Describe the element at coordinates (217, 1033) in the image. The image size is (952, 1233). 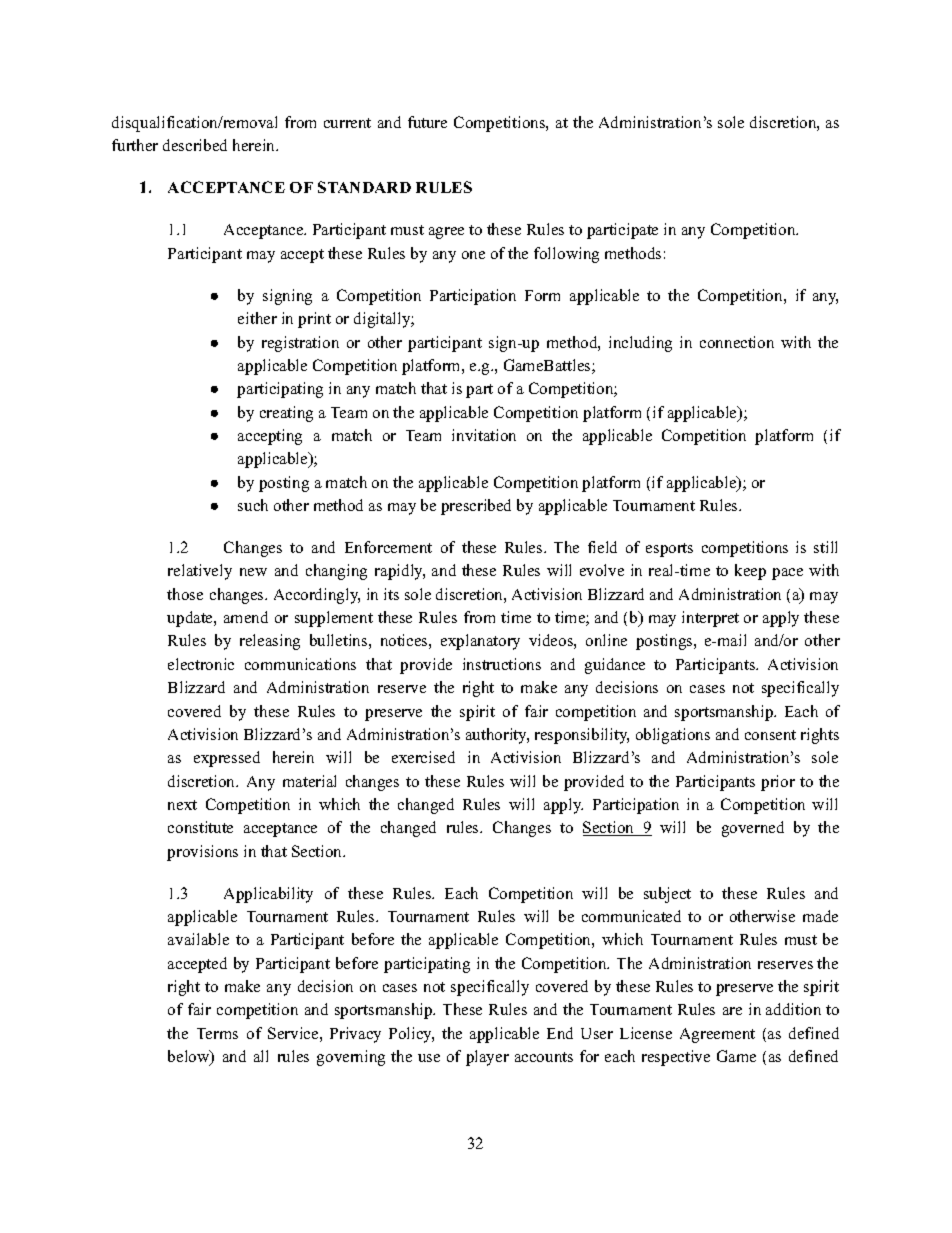
I see `Terms` at that location.
